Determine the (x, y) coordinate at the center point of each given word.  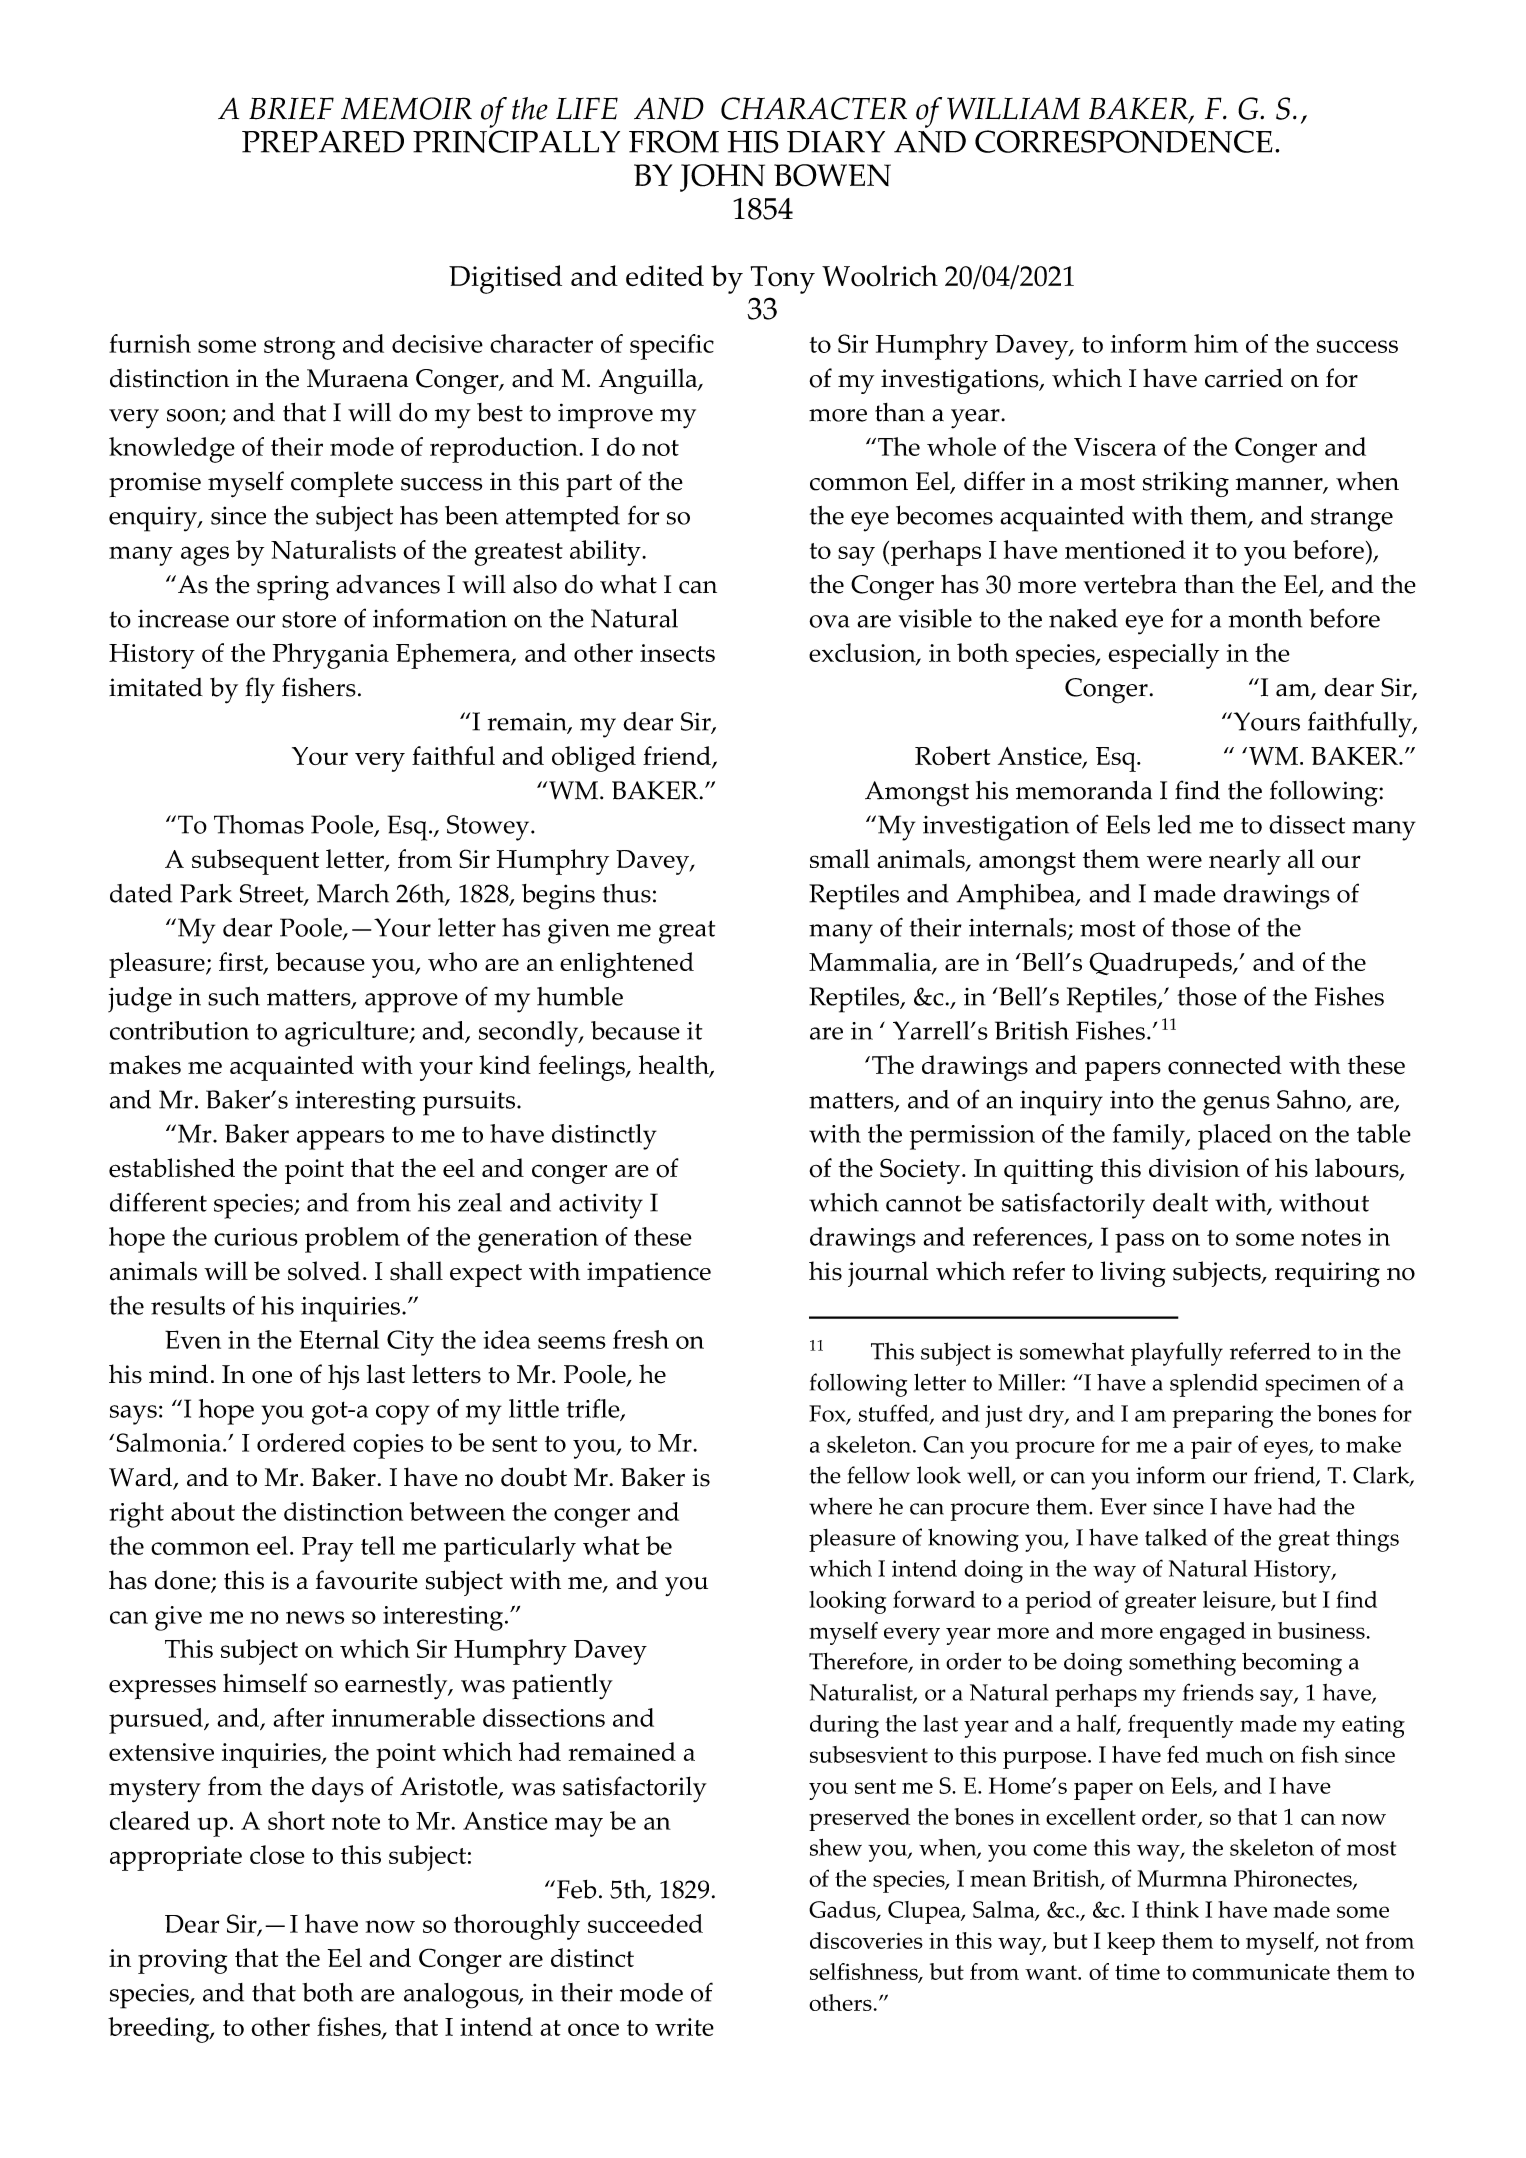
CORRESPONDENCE (1123, 141)
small (840, 858)
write (684, 2027)
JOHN (722, 178)
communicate (1261, 1972)
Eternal (339, 1339)
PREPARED (323, 142)
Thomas (259, 824)
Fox (828, 1414)
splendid (1214, 1385)
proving (182, 1961)
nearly (1245, 862)
